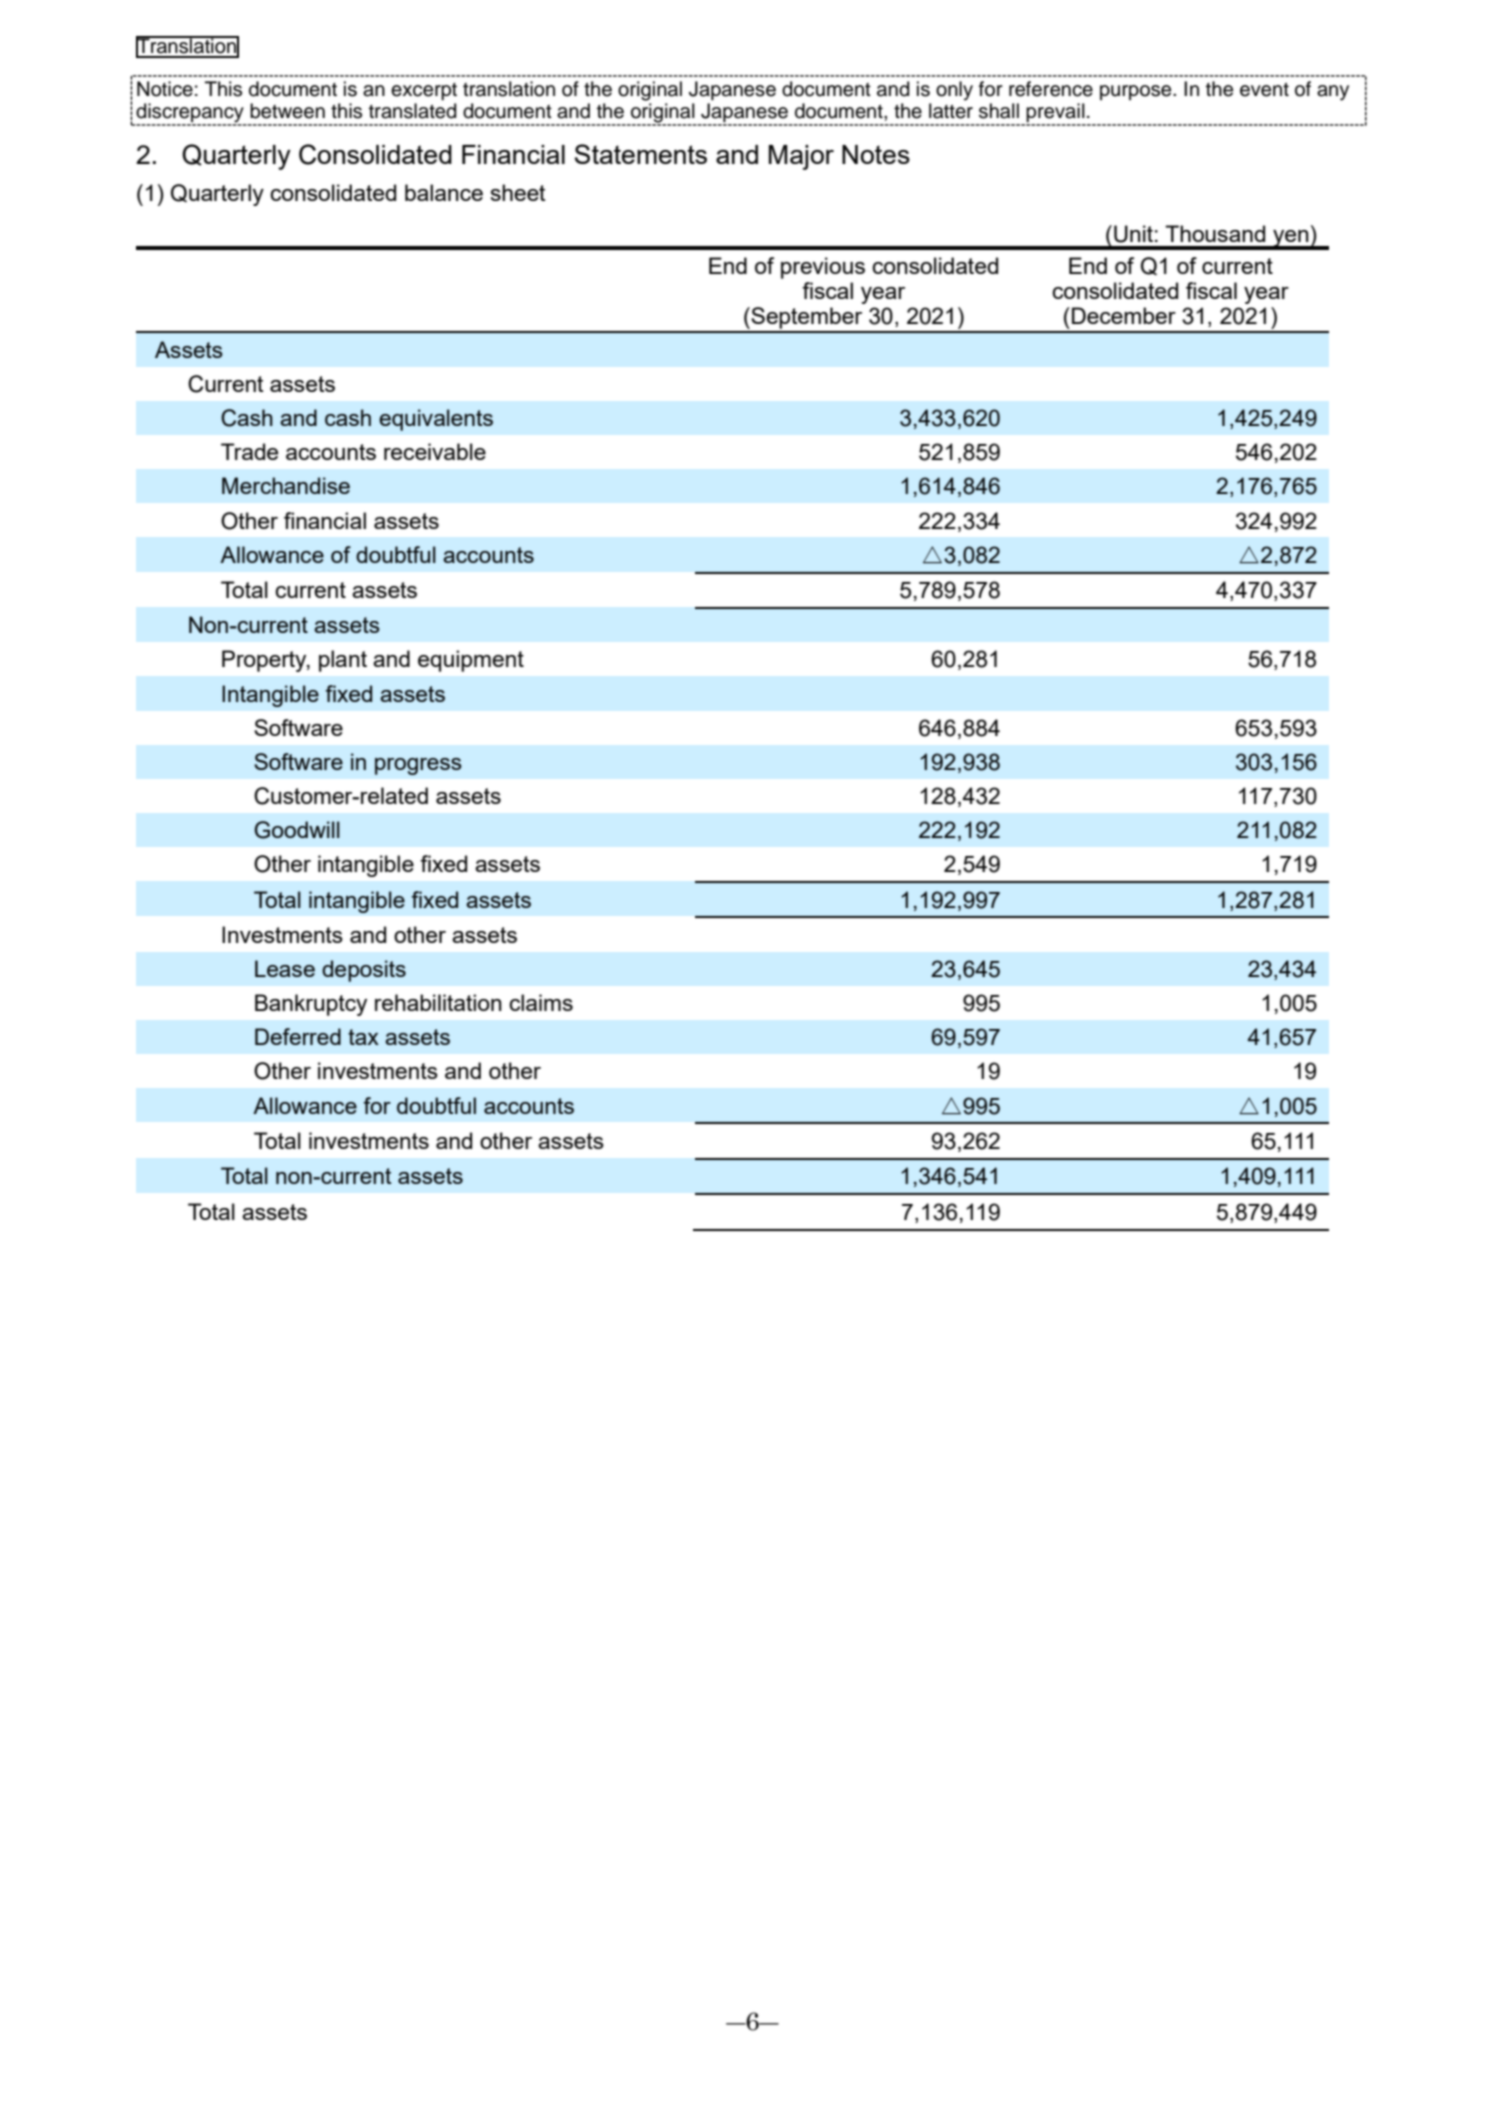 The width and height of the page is (1505, 2128). What do you see at coordinates (1137, 92) in the page?
I see `purpose` at bounding box center [1137, 92].
